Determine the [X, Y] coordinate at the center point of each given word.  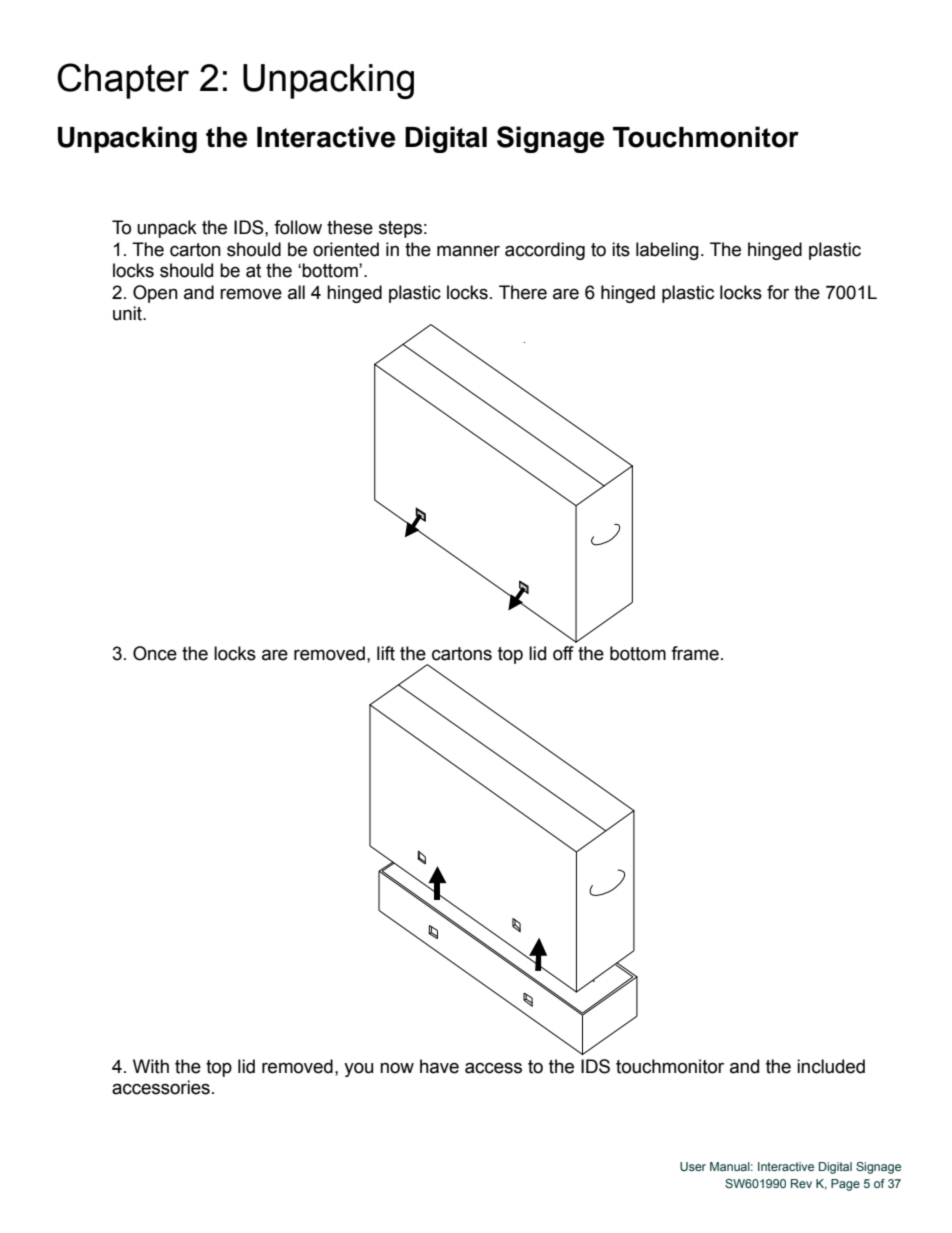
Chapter [123, 81]
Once [155, 653]
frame [695, 653]
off [563, 653]
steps [400, 229]
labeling [667, 251]
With [151, 1066]
